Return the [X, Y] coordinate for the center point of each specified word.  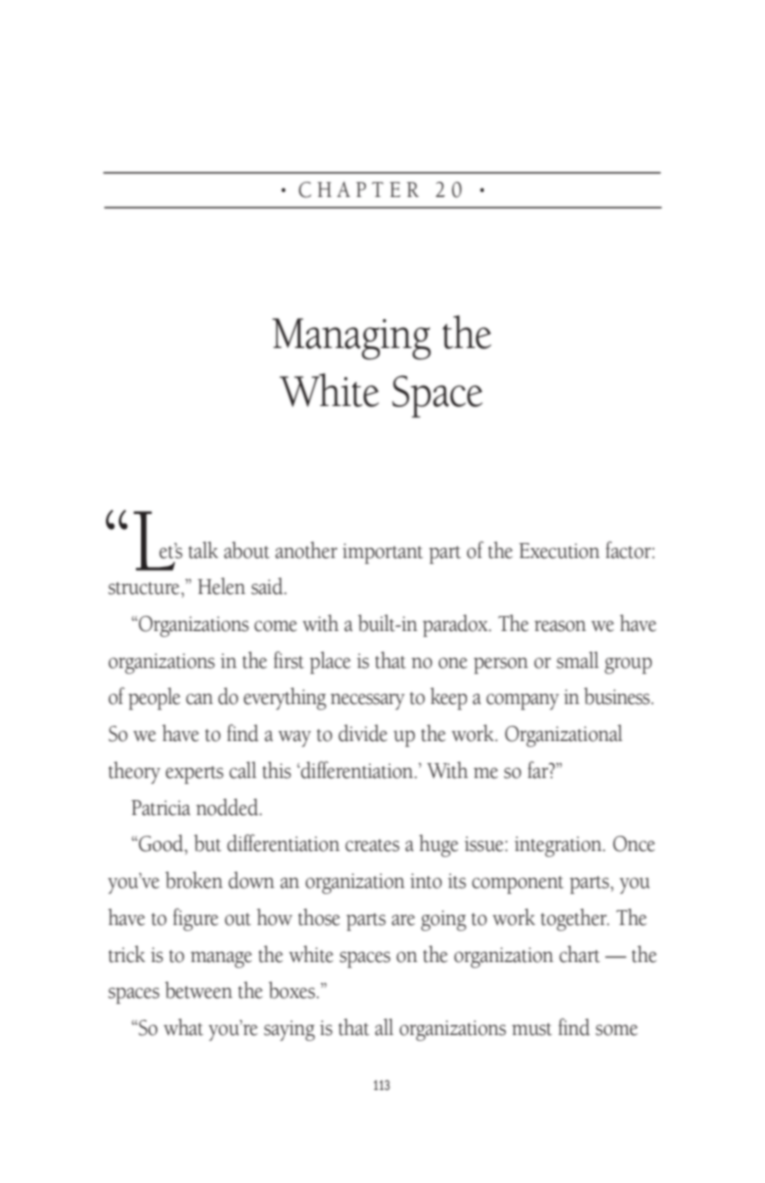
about [247, 550]
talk [203, 550]
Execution [559, 551]
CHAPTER [359, 190]
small [578, 660]
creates [372, 845]
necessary [367, 701]
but [207, 843]
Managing [351, 339]
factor [629, 550]
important [383, 553]
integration [559, 846]
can [199, 699]
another [306, 550]
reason [560, 626]
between [198, 990]
